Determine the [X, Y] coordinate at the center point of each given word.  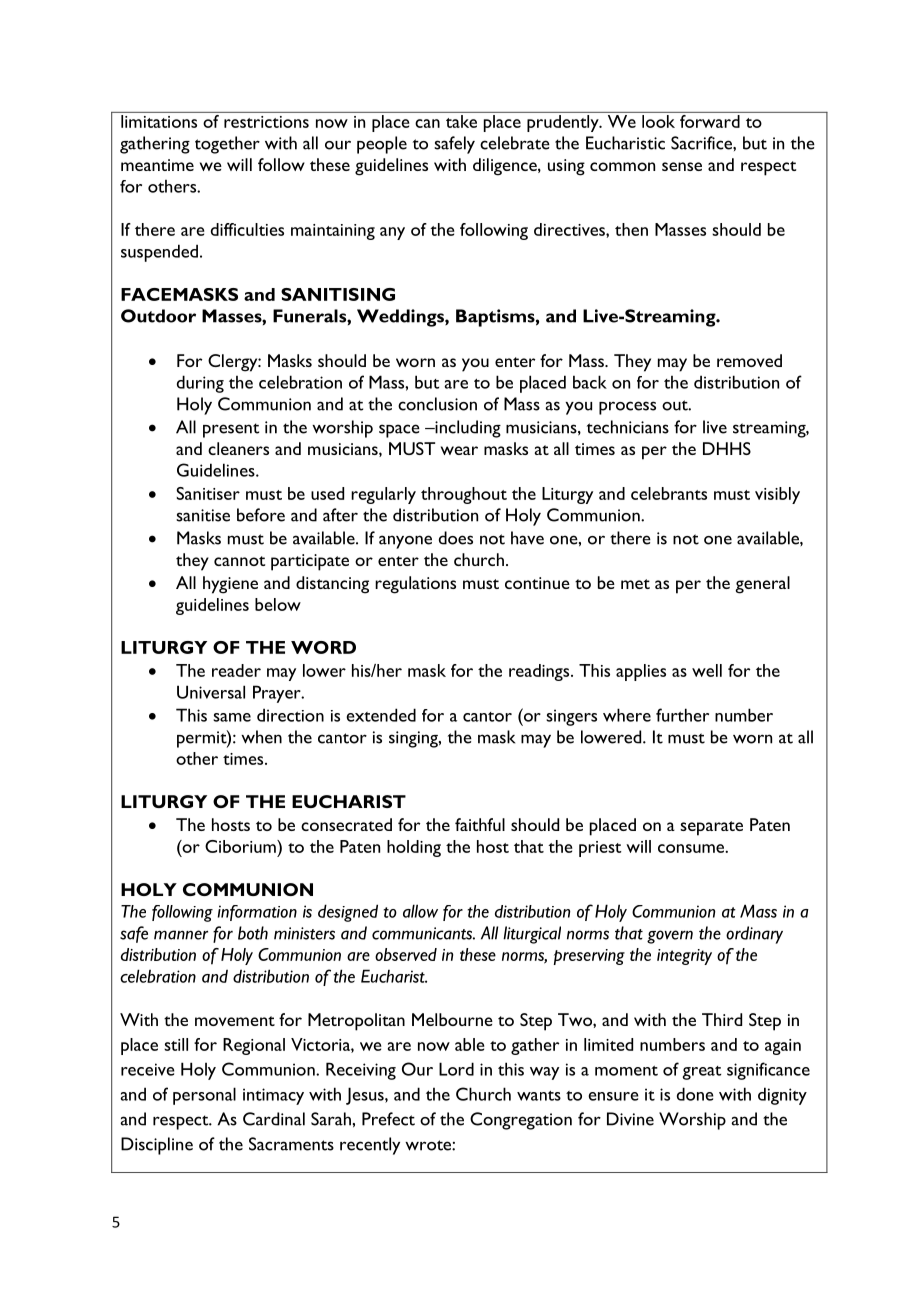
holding [414, 848]
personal [204, 1096]
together [227, 145]
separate [711, 828]
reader [236, 670]
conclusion [437, 404]
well [707, 670]
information [257, 913]
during [200, 384]
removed [749, 360]
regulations [415, 585]
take [461, 121]
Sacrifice [702, 143]
